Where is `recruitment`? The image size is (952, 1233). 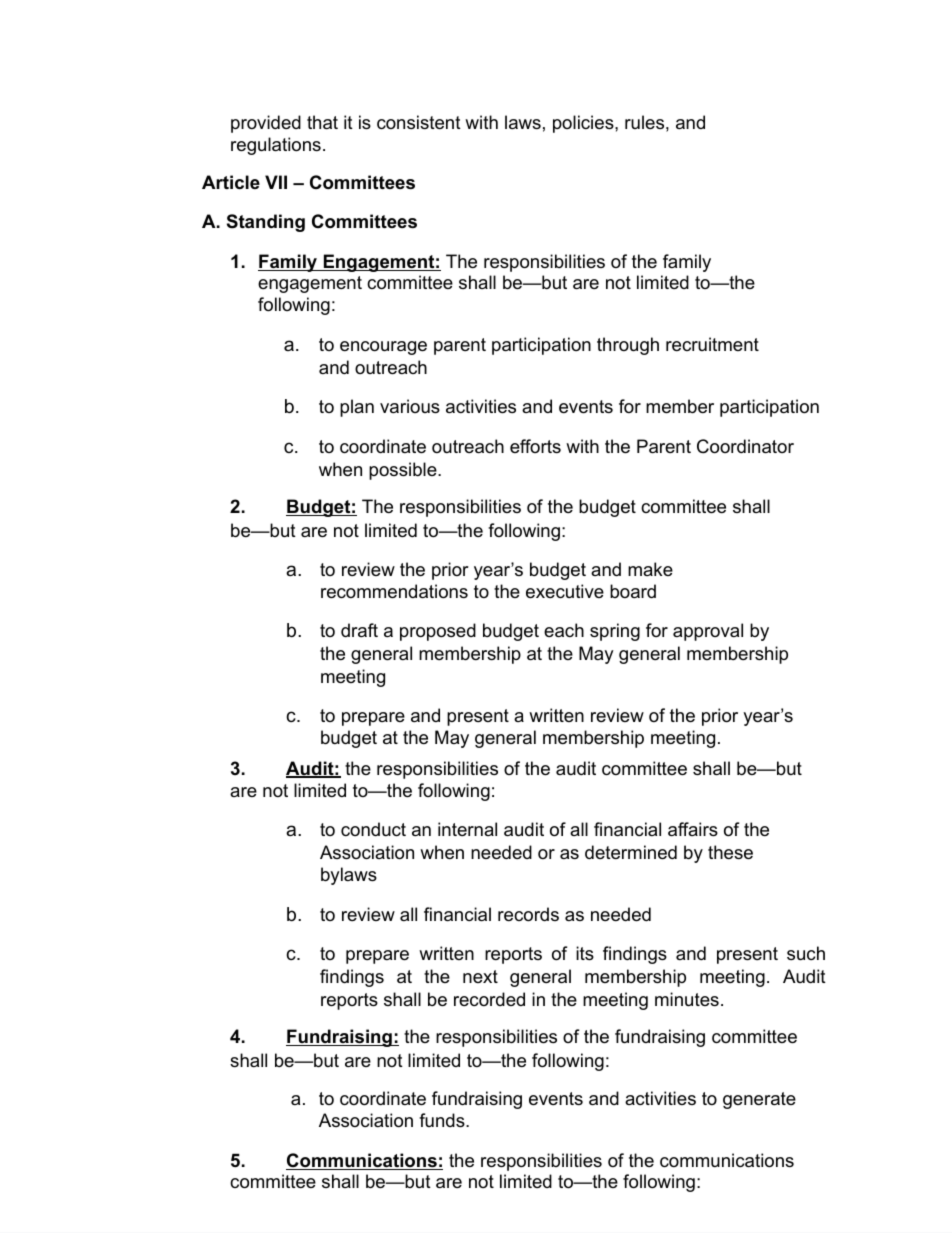
recruitment is located at coordinates (712, 344).
